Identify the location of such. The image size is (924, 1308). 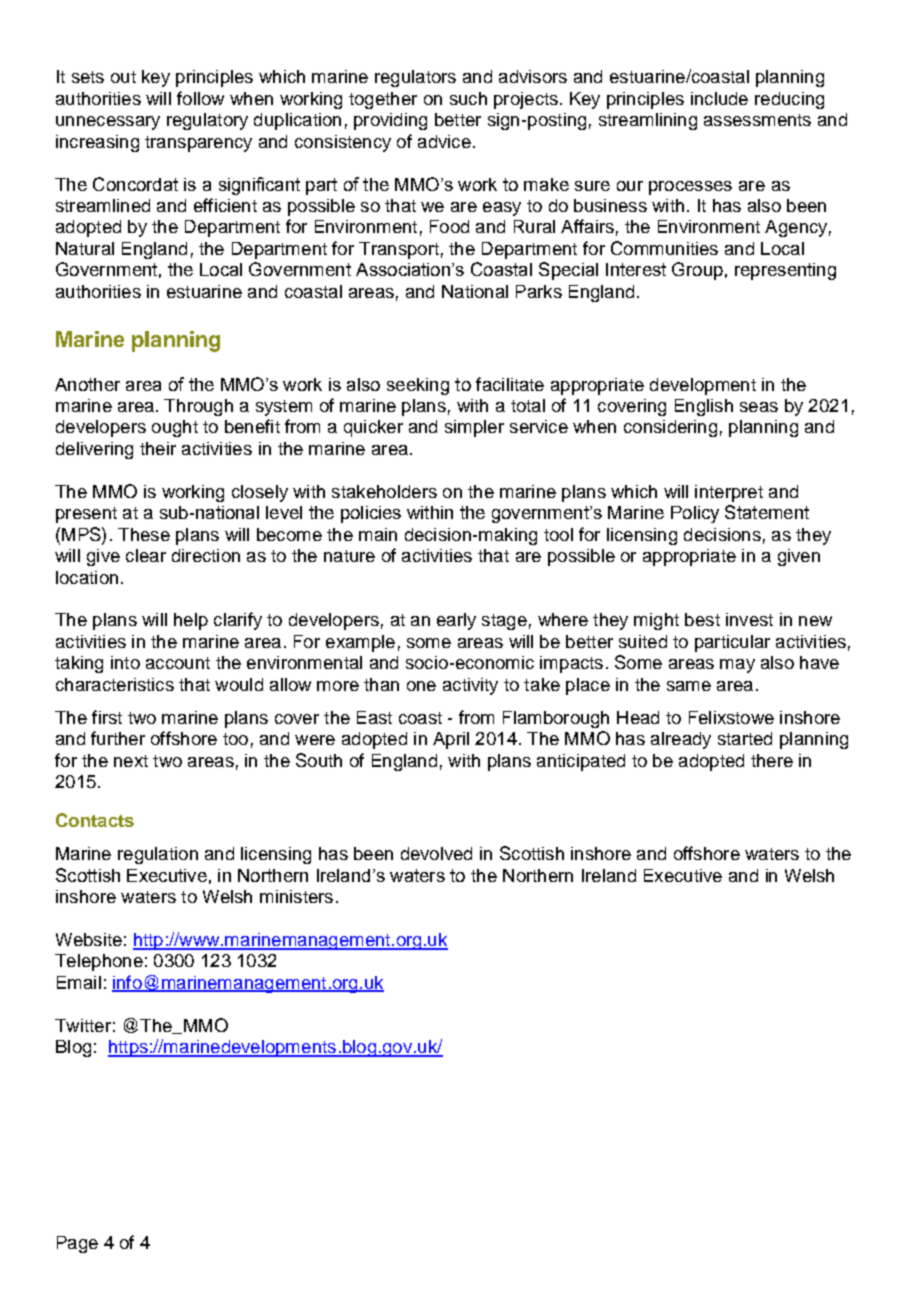
(468, 98).
